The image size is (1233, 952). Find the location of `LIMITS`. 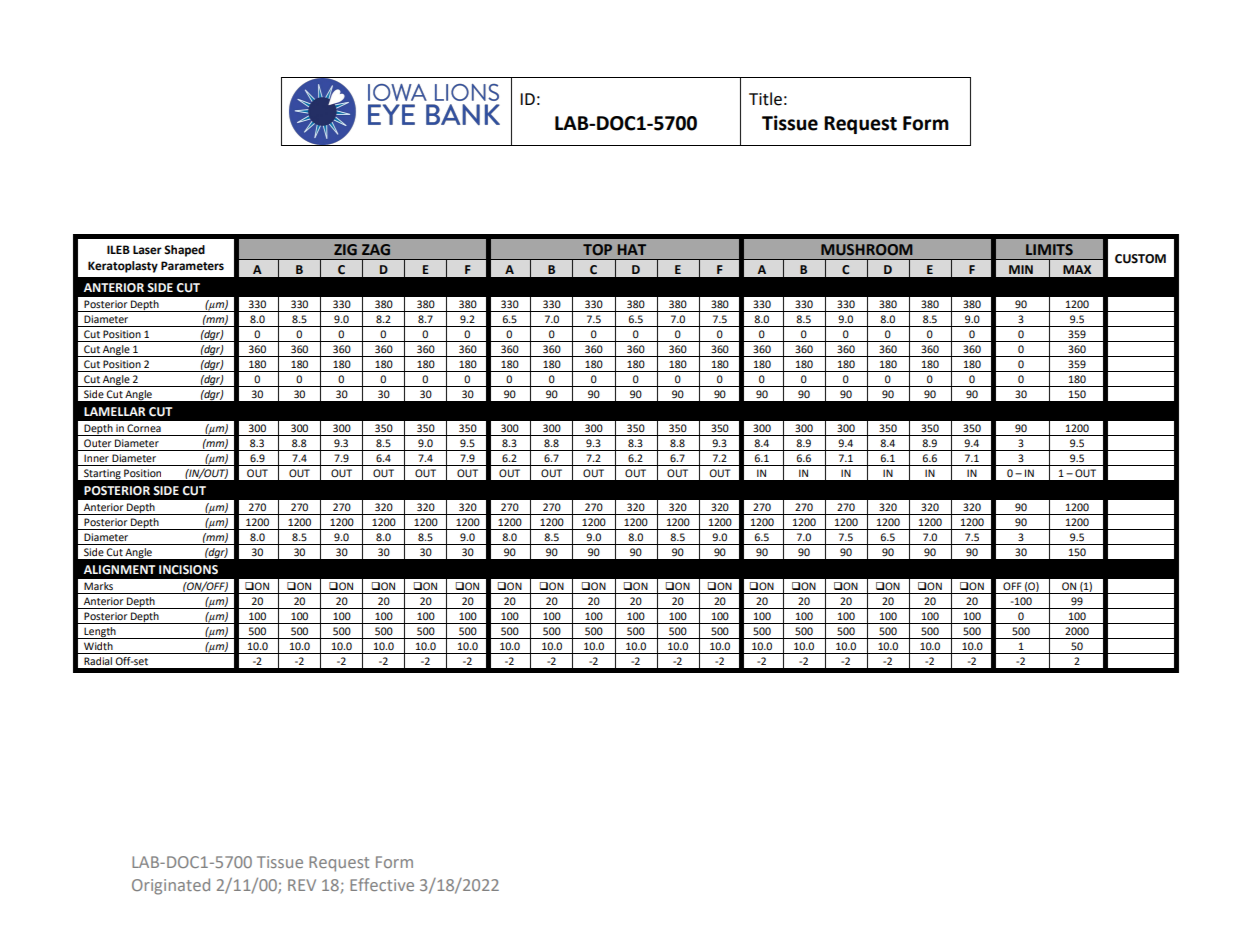

LIMITS is located at coordinates (1049, 249).
